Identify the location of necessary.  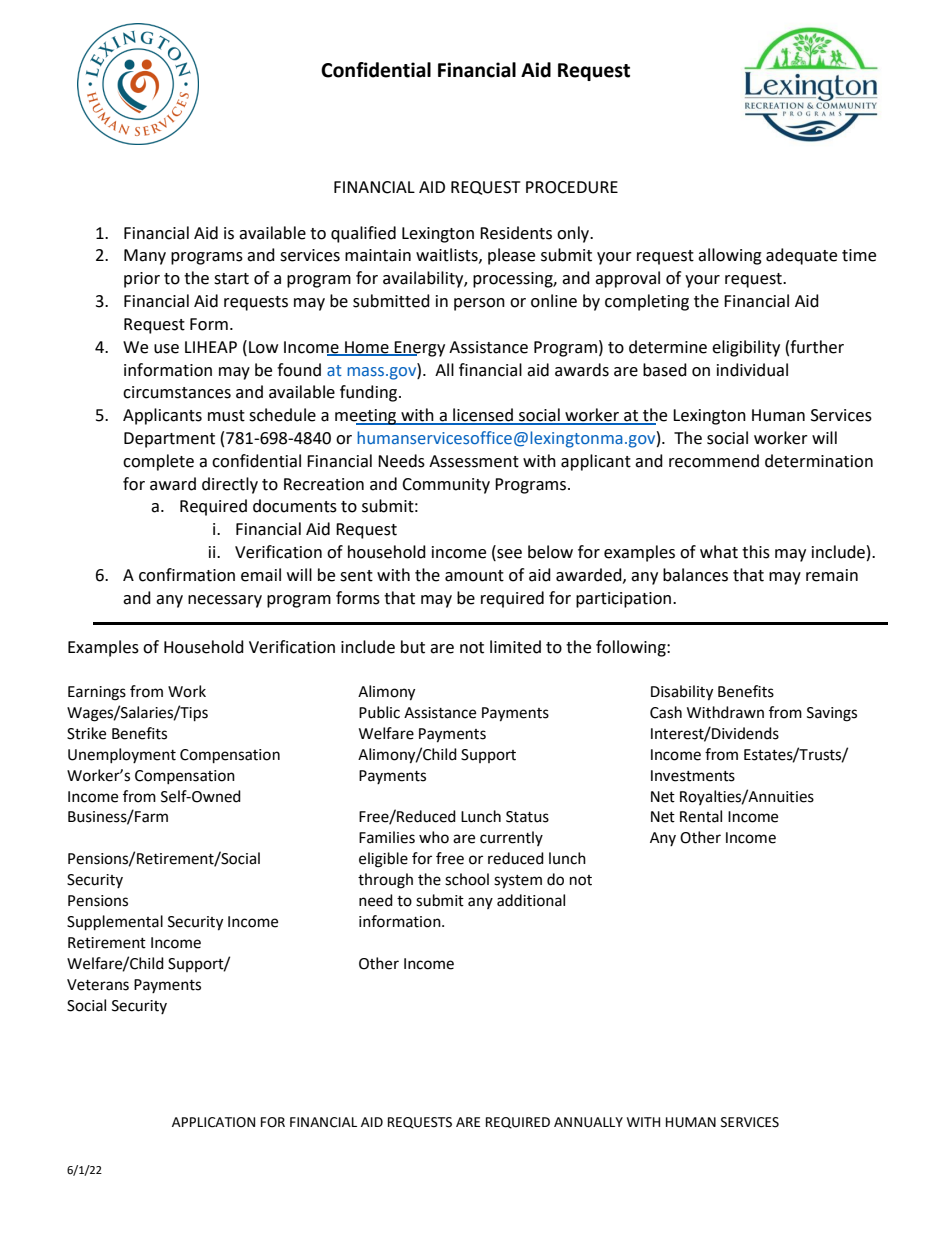
(225, 601).
